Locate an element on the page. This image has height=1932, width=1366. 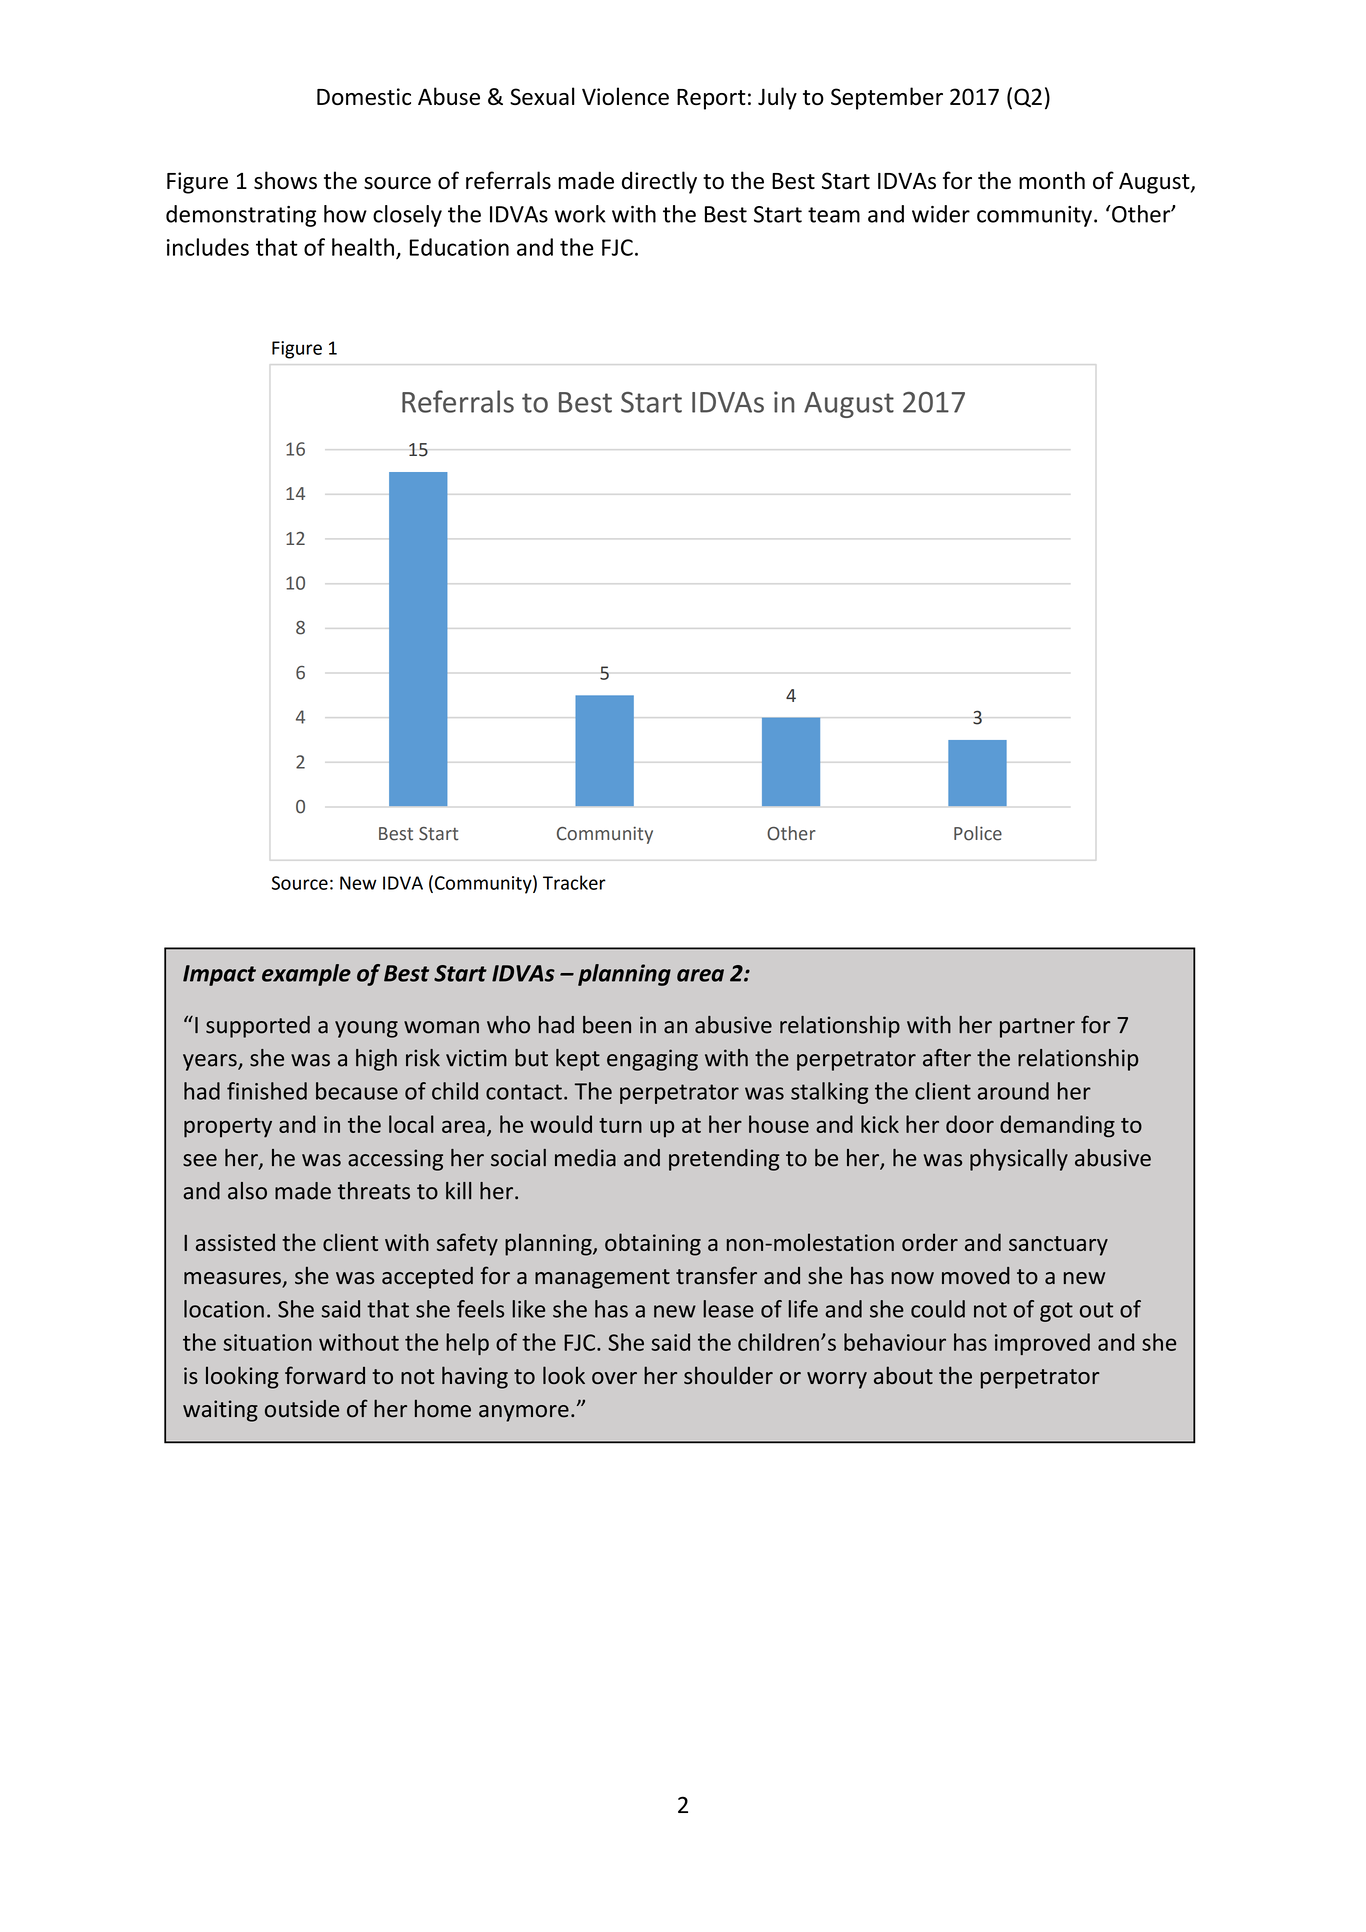
about is located at coordinates (903, 1375).
